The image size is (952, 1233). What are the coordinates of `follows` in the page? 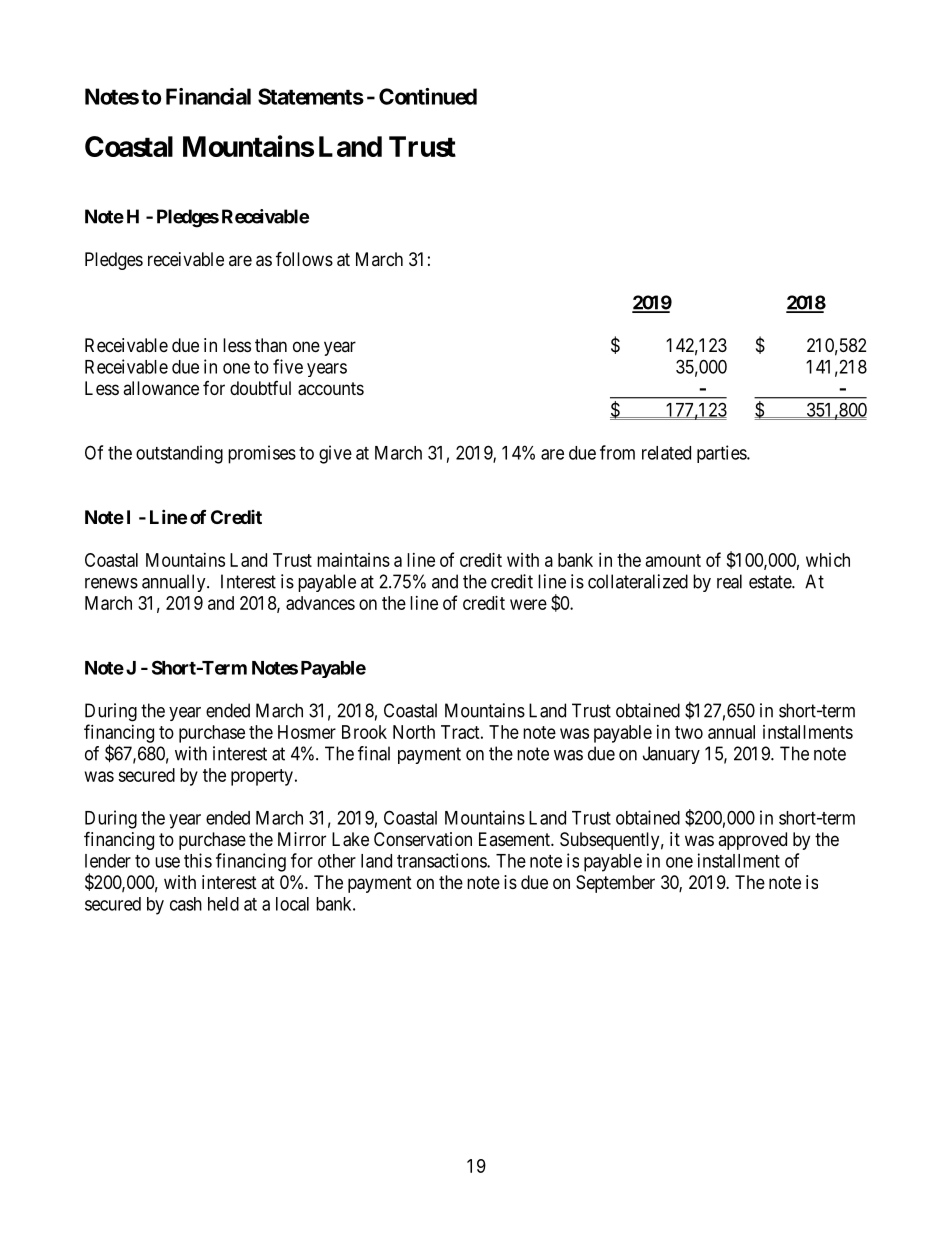 It's located at (304, 258).
